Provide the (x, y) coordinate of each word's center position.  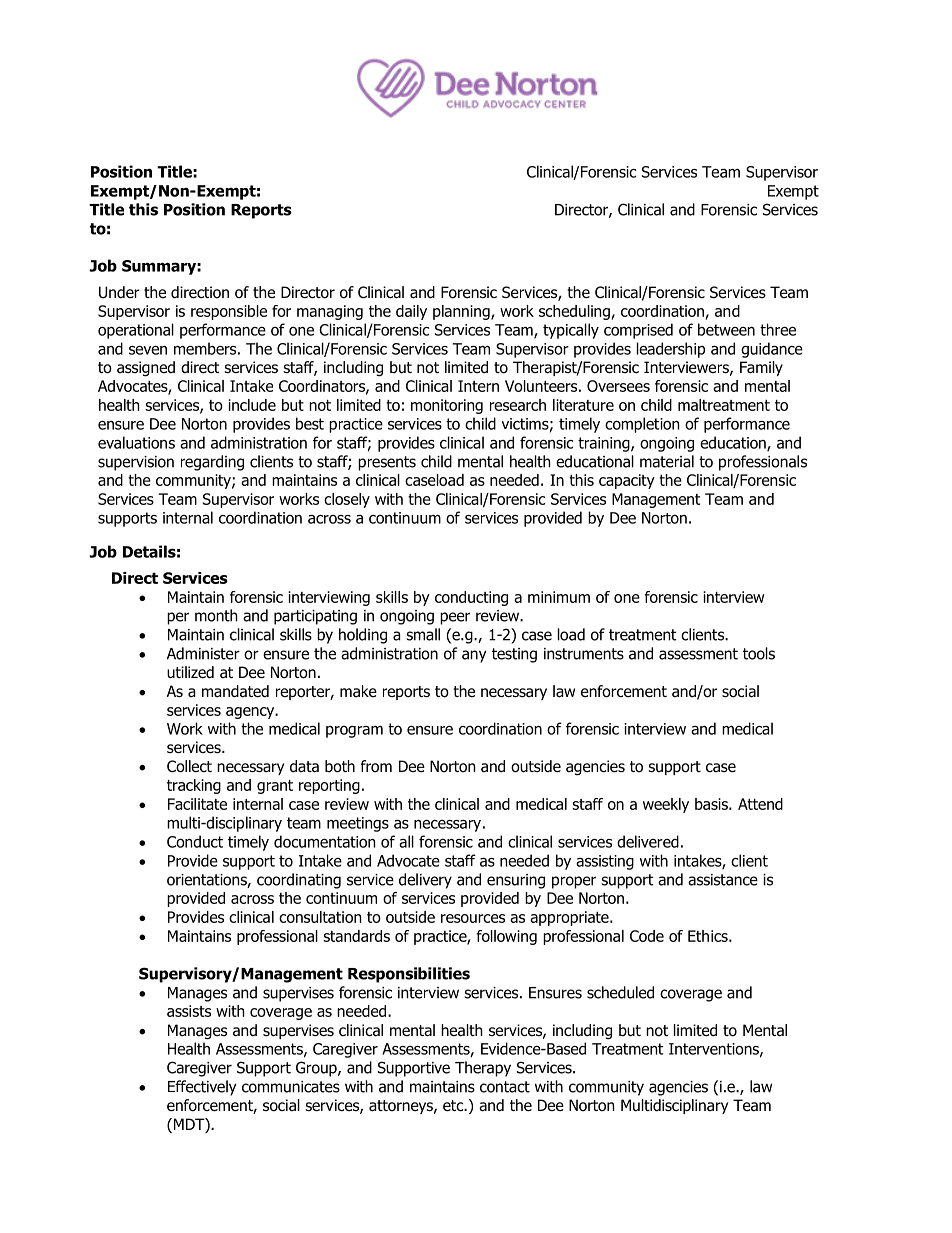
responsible (229, 312)
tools (759, 653)
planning (462, 312)
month (216, 615)
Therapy (483, 1069)
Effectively (202, 1088)
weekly (666, 805)
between (726, 329)
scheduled (620, 992)
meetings (358, 824)
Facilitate (197, 804)
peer (455, 618)
